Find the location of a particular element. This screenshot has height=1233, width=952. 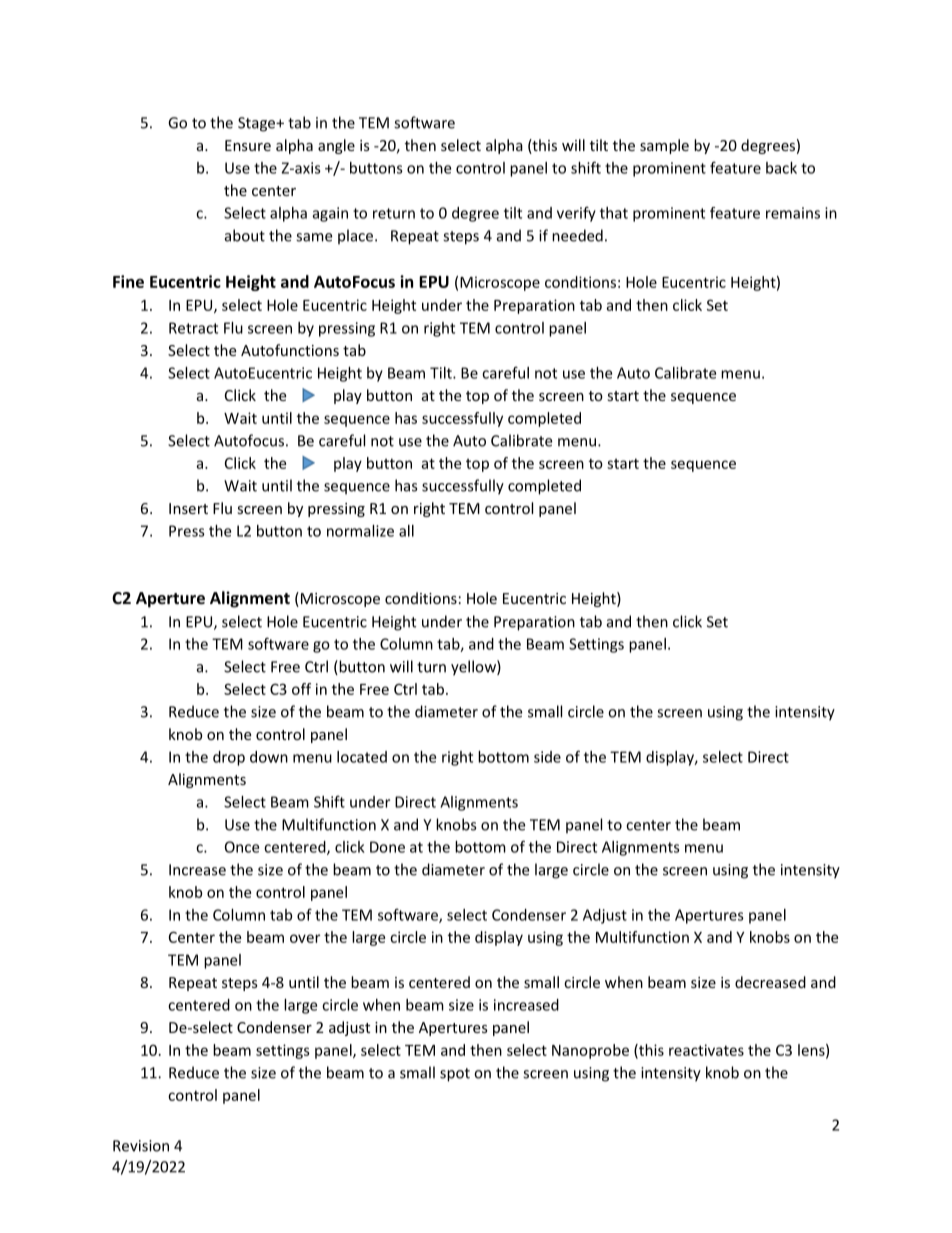

side is located at coordinates (547, 757).
